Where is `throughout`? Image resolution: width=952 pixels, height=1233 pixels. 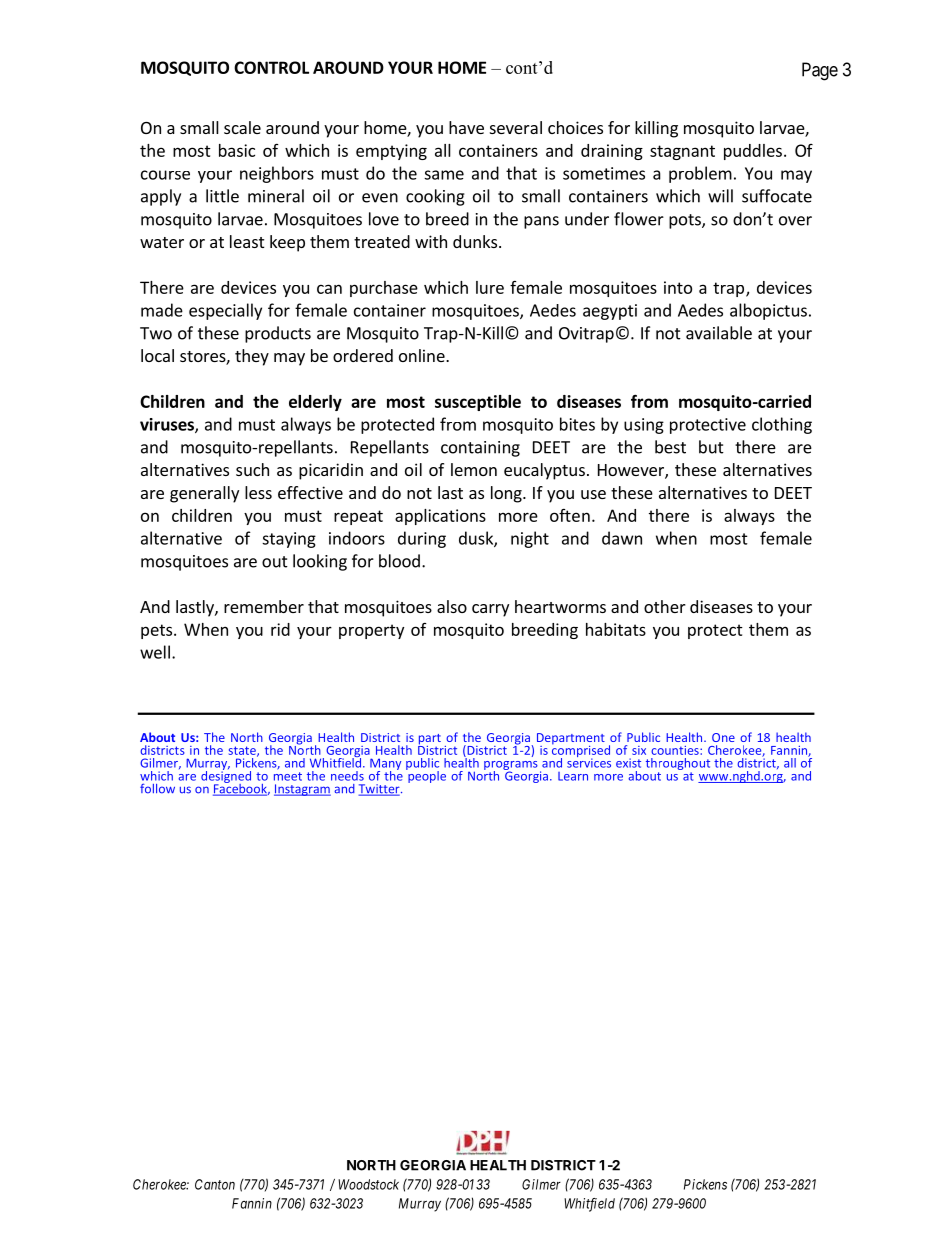
throughout is located at coordinates (678, 765).
